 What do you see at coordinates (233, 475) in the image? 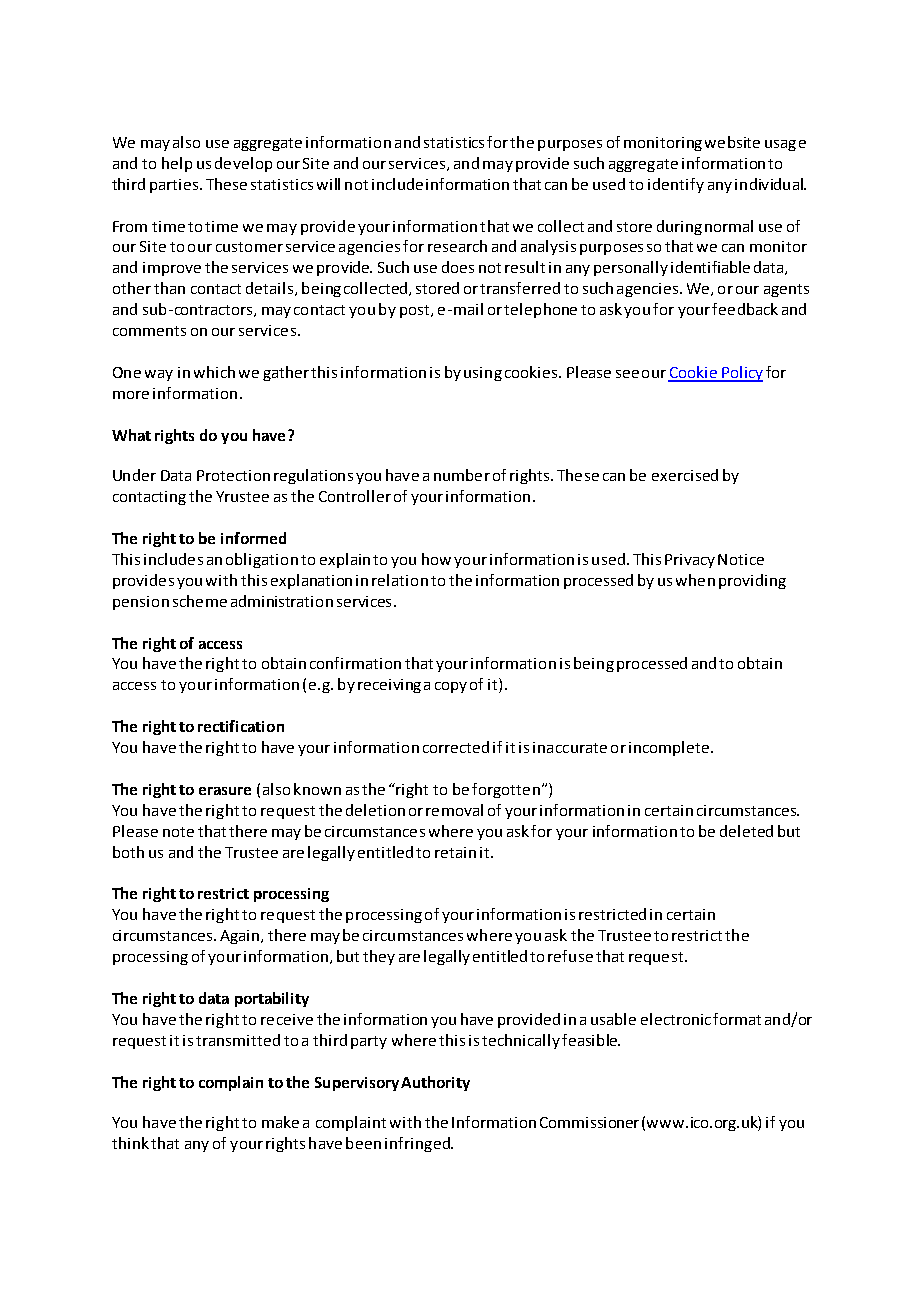
I see `Protection` at bounding box center [233, 475].
